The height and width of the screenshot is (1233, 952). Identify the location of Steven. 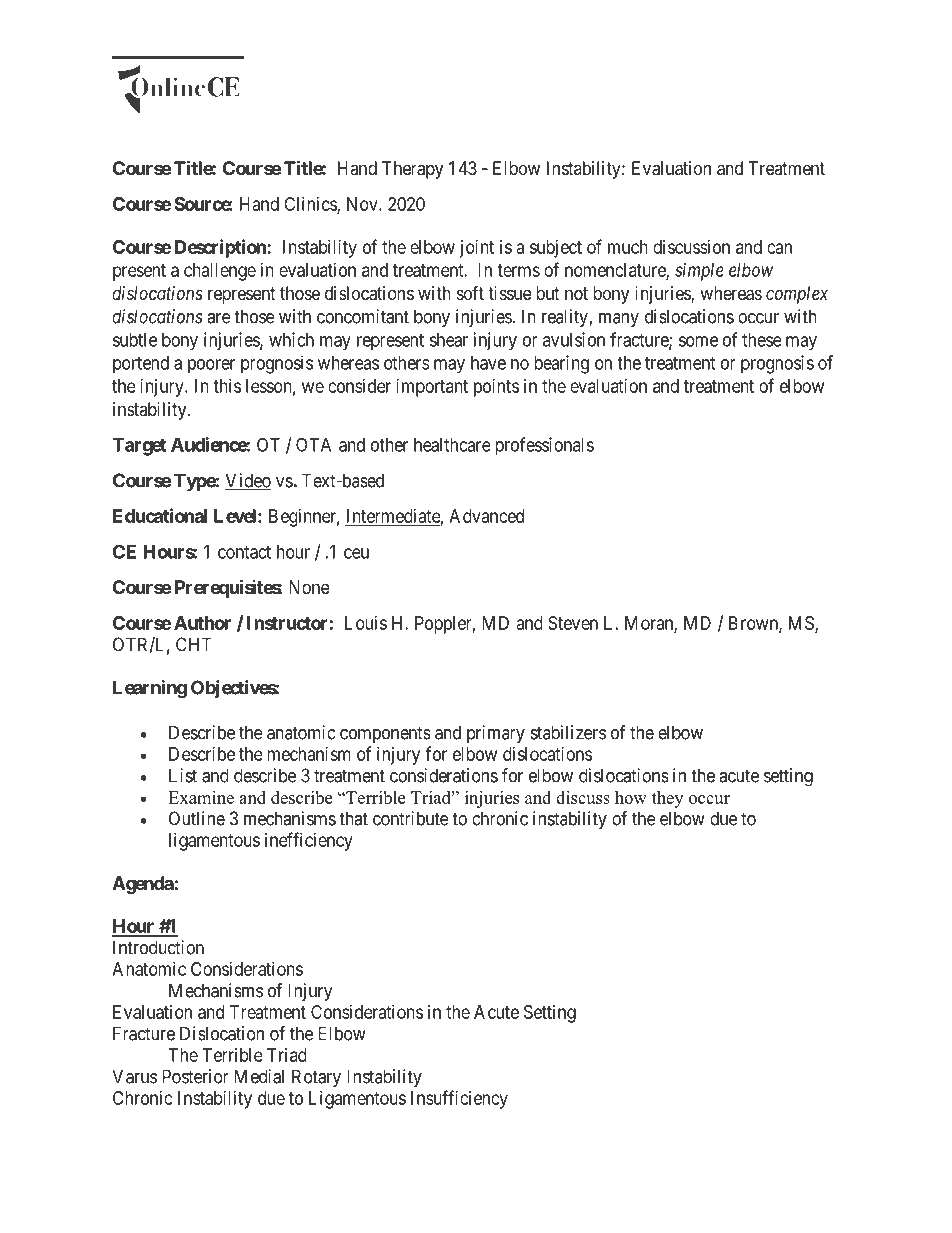
(573, 623).
